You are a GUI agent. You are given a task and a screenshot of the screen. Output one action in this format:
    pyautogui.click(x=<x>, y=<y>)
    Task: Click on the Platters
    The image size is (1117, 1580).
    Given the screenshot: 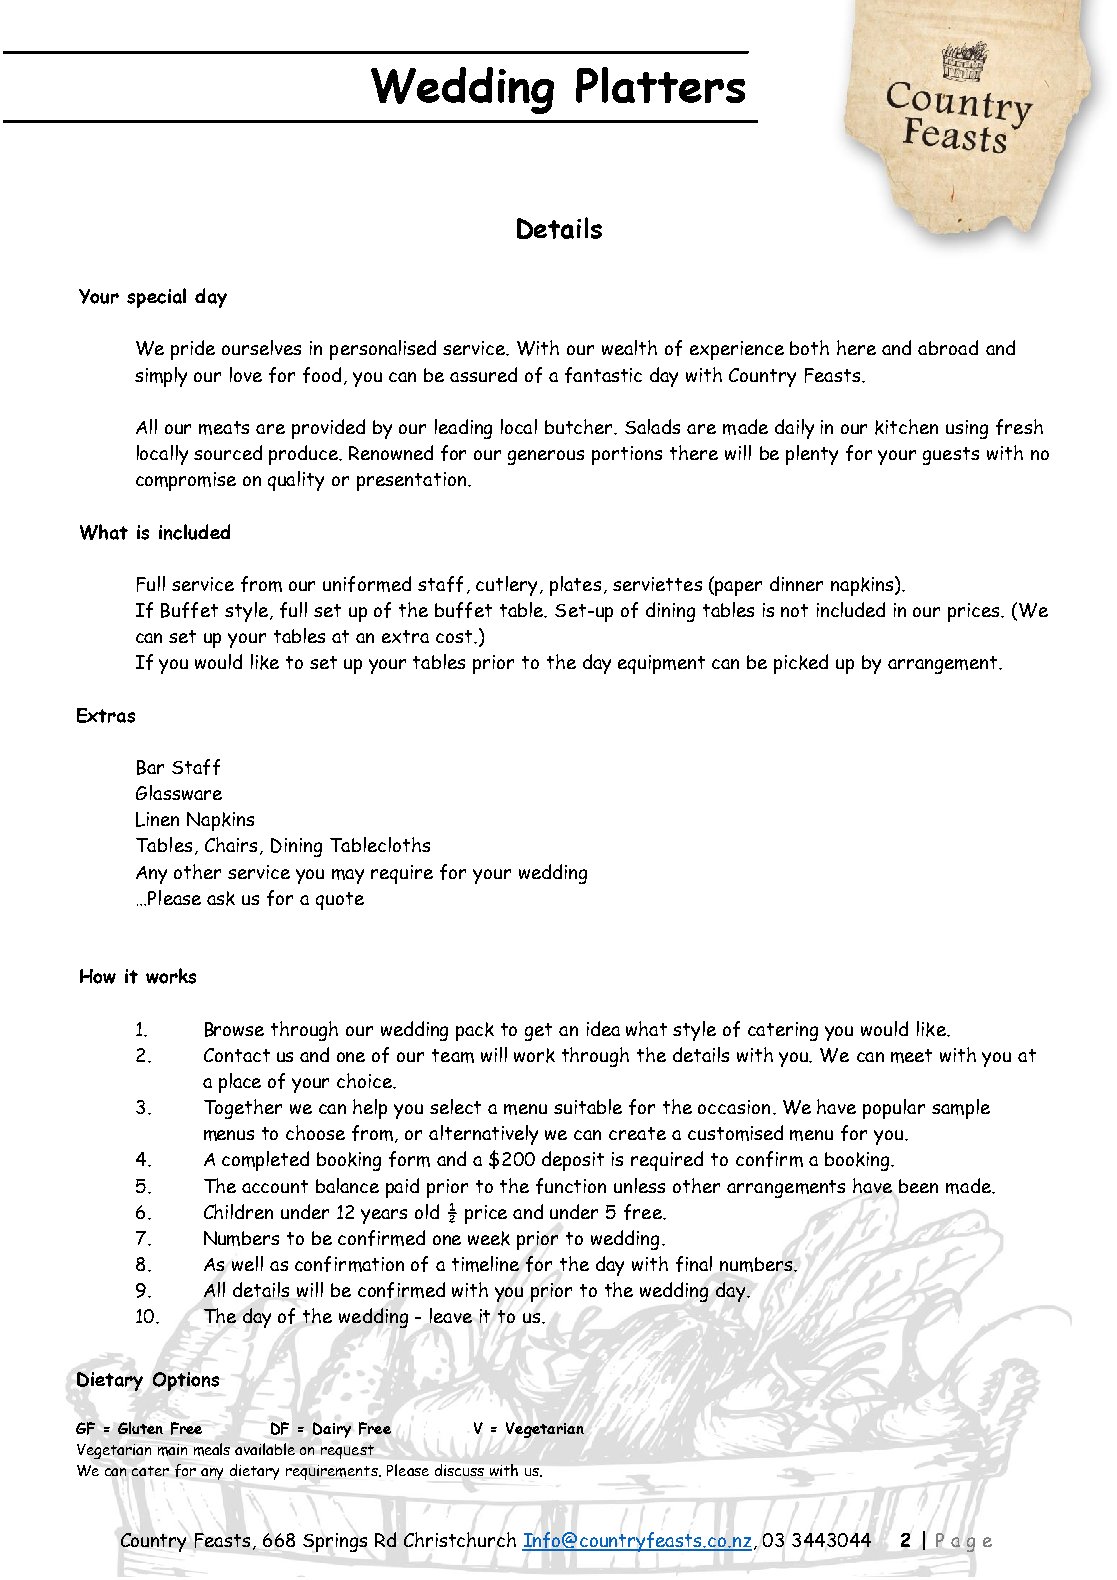 What is the action you would take?
    pyautogui.click(x=660, y=85)
